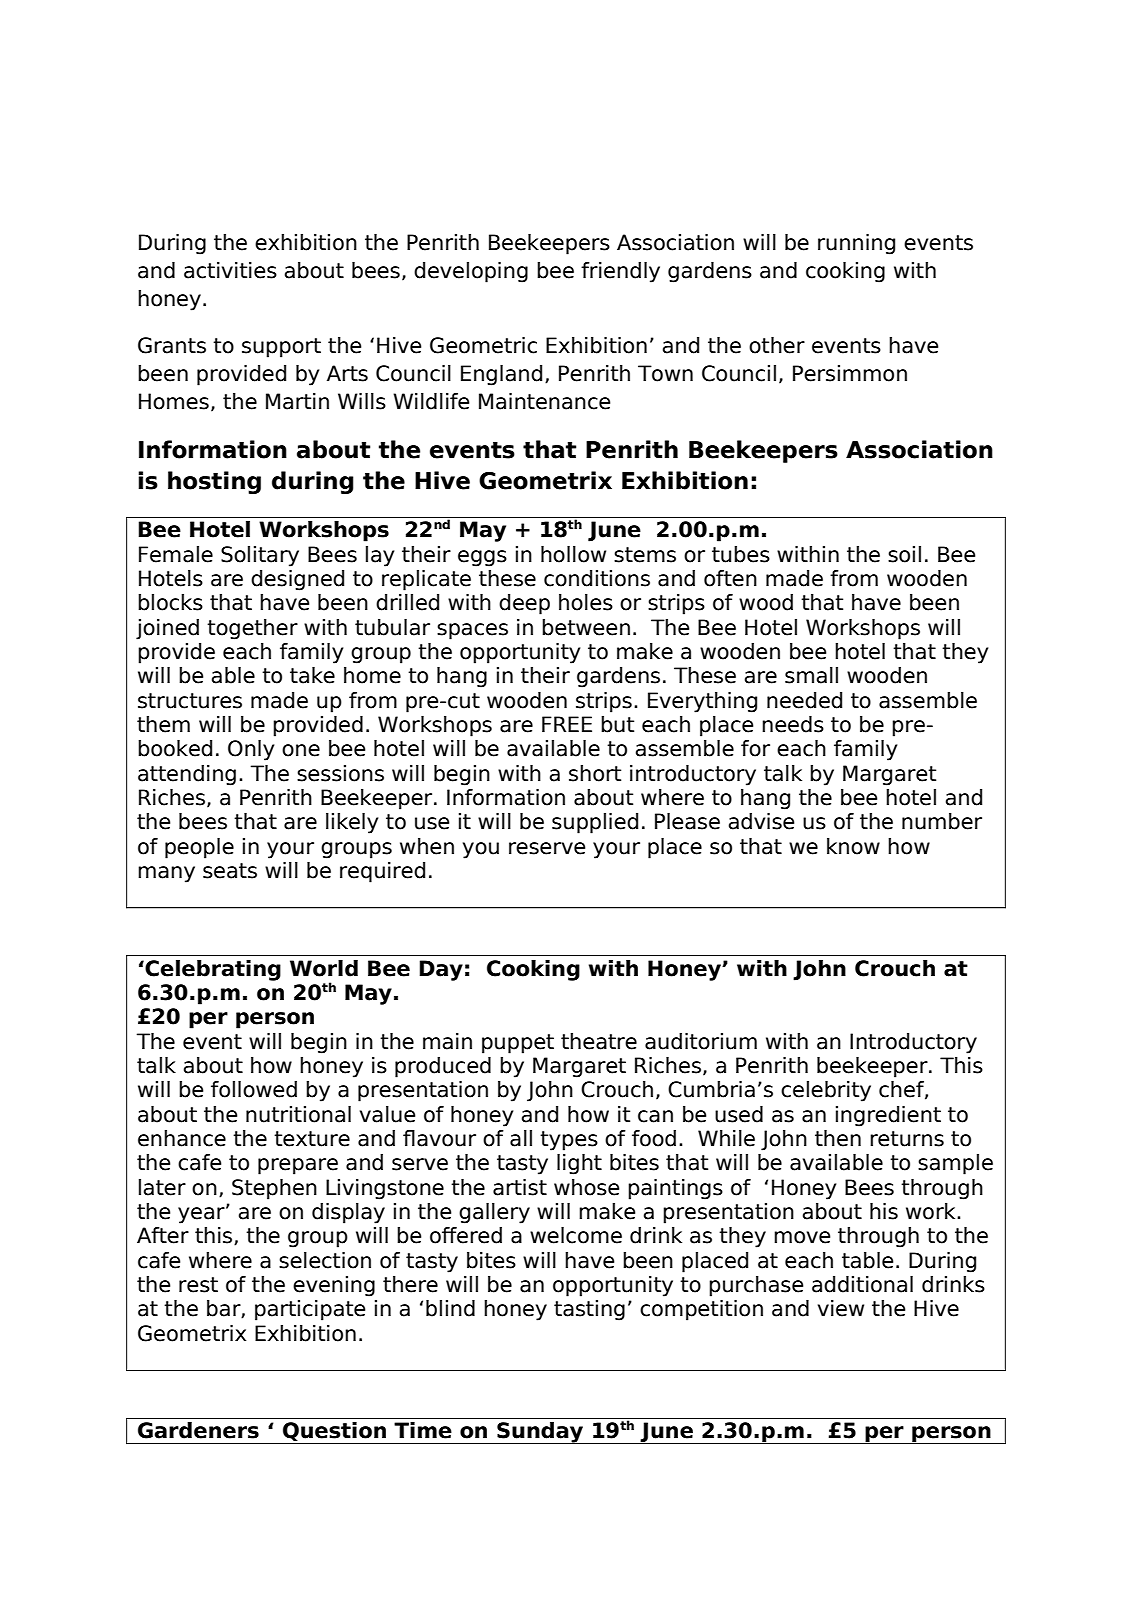  Describe the element at coordinates (214, 482) in the screenshot. I see `hosting` at that location.
